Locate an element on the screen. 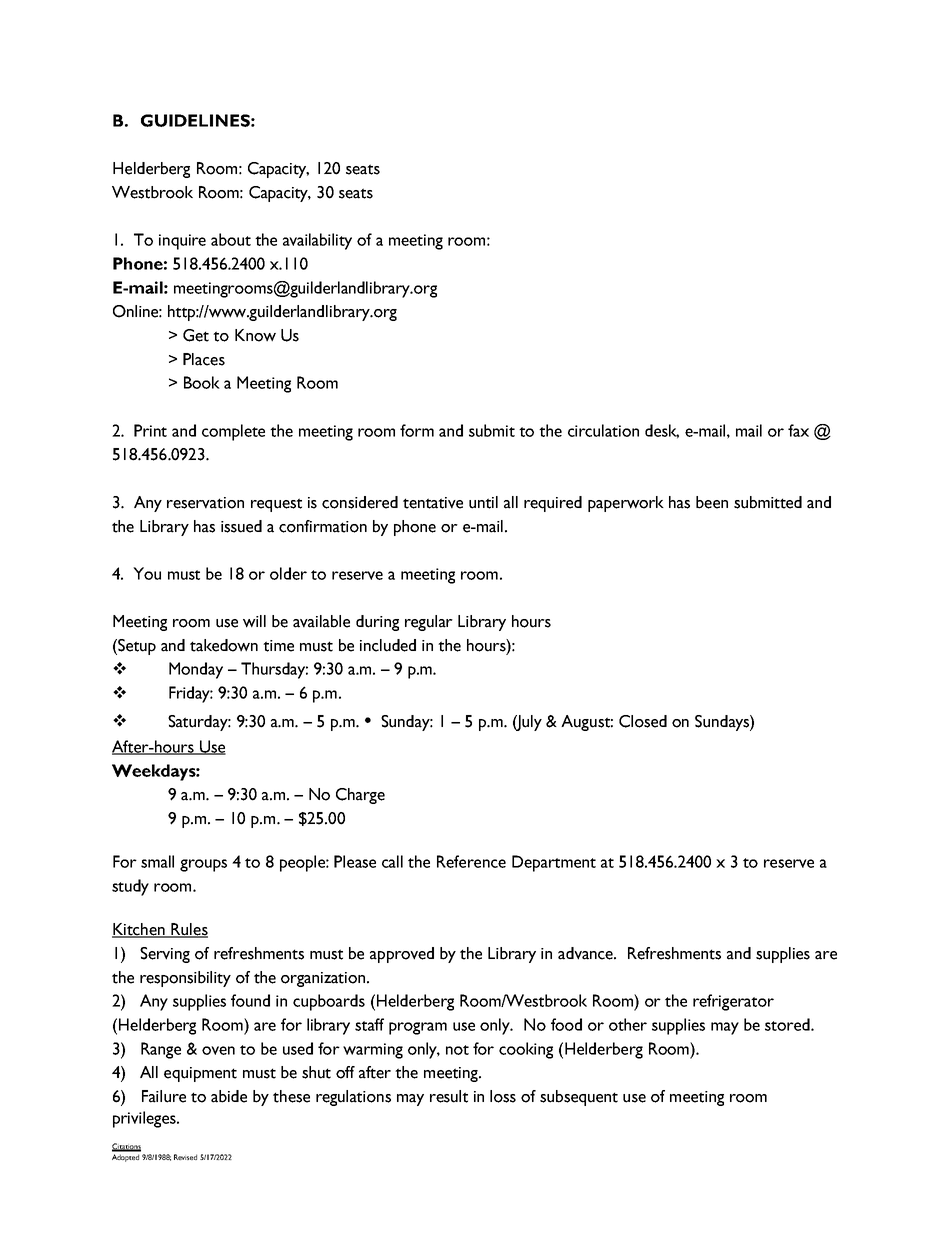 The height and width of the screenshot is (1233, 952). regular is located at coordinates (429, 623).
